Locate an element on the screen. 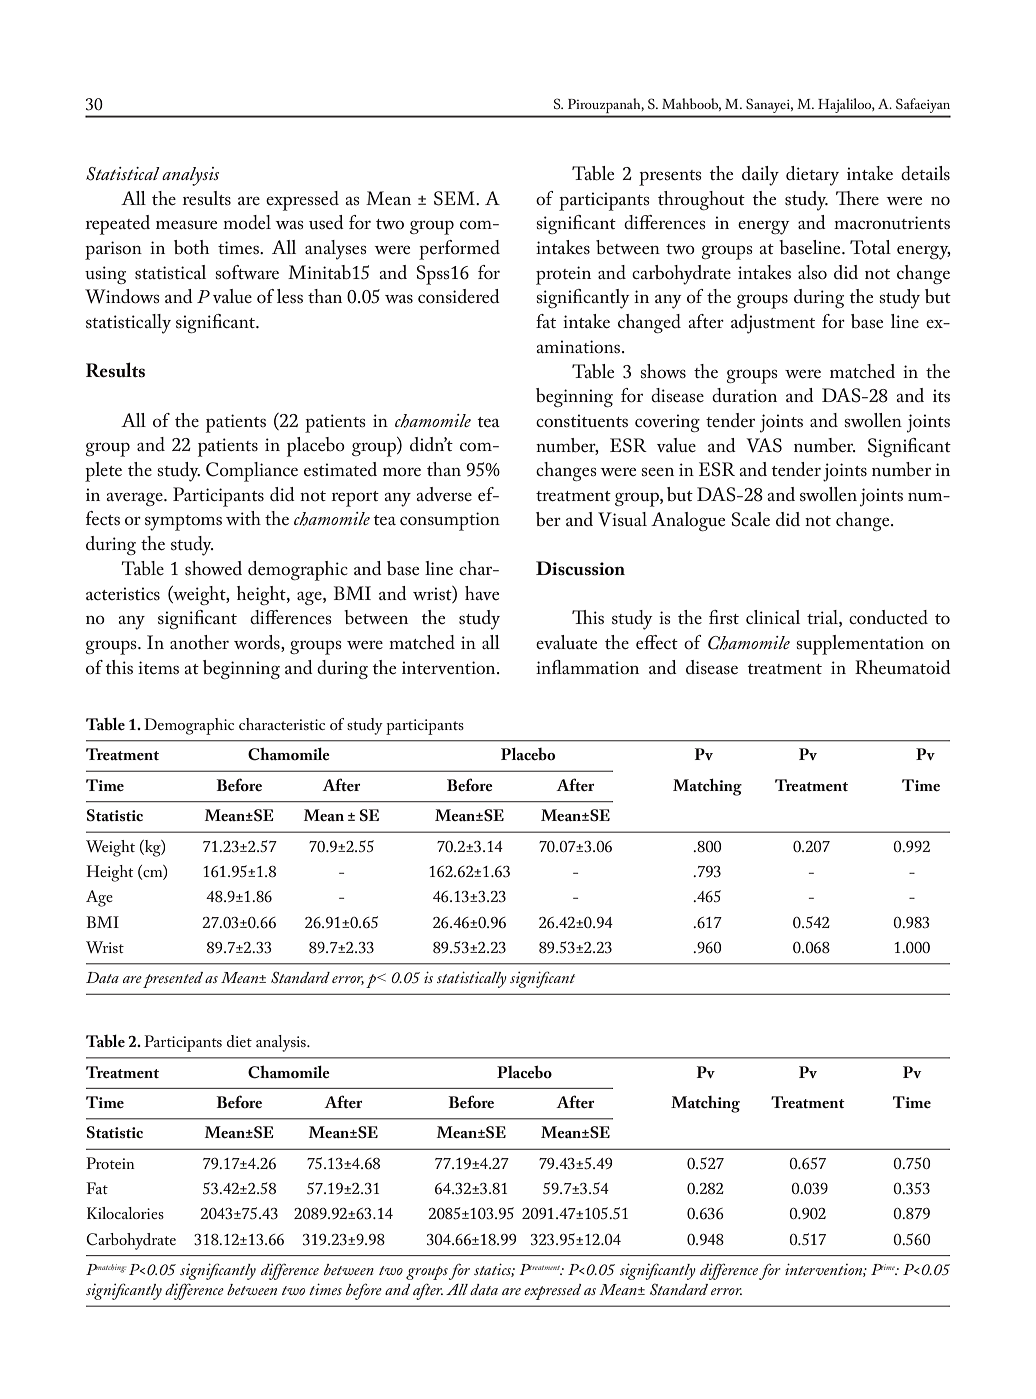 This screenshot has width=1036, height=1399. inflammation is located at coordinates (587, 667).
